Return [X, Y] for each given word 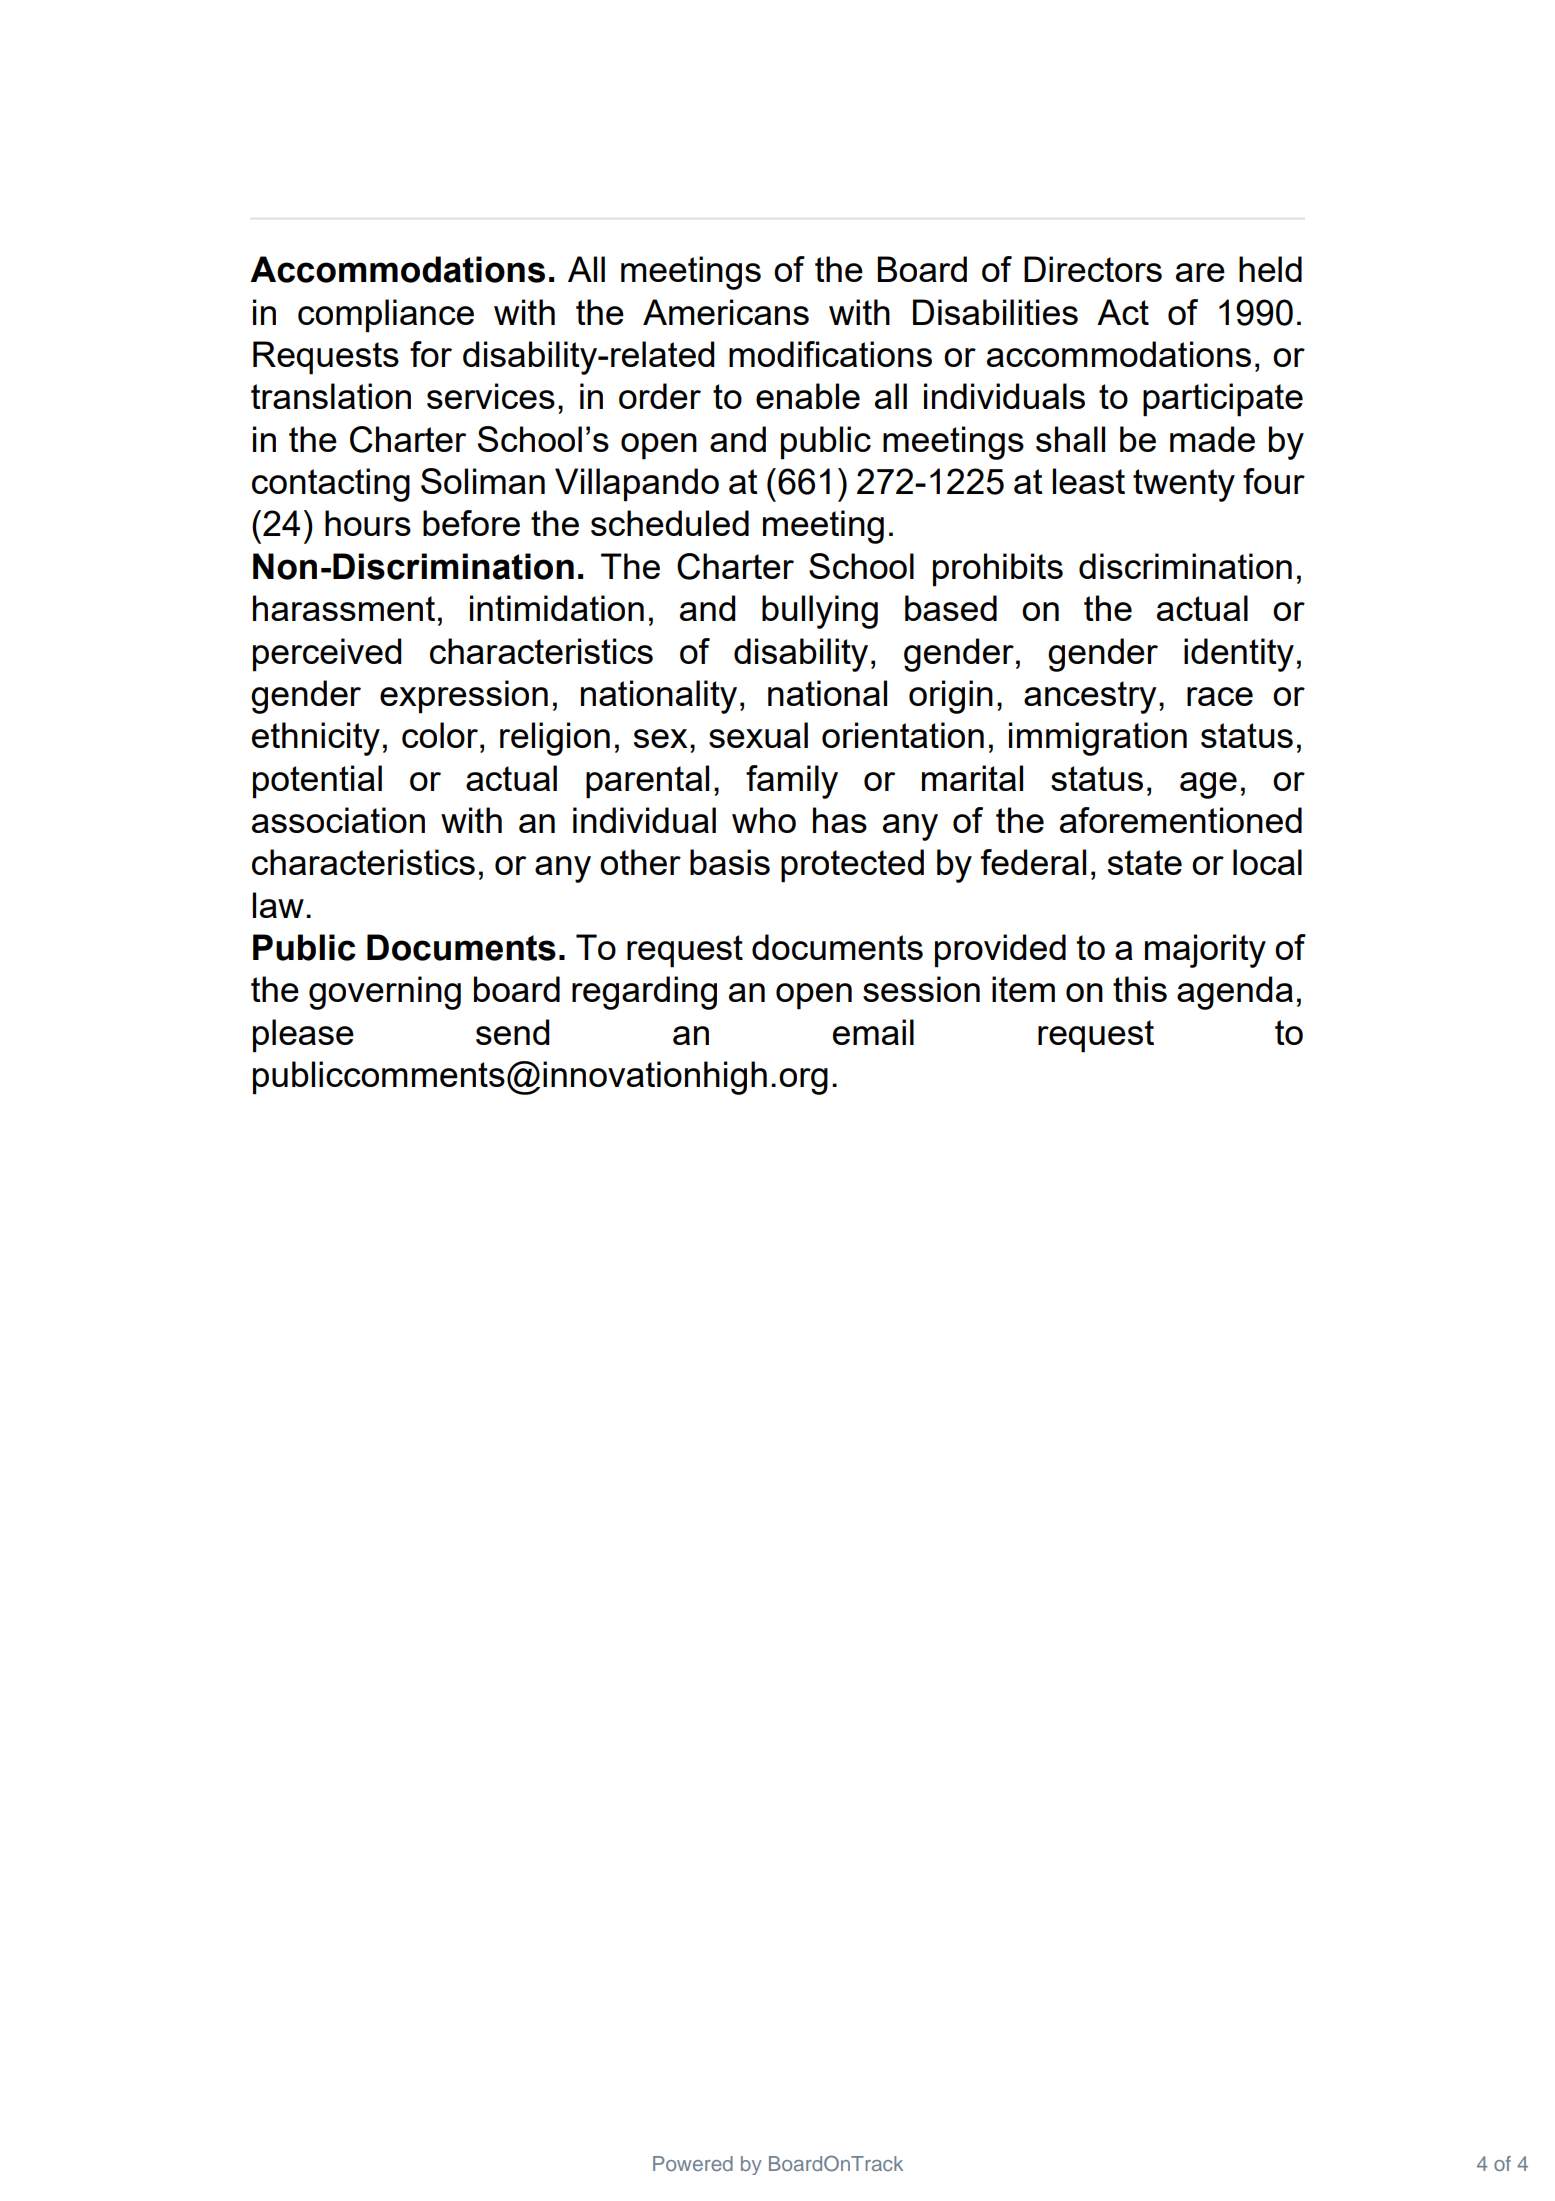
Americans [726, 312]
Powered [693, 2163]
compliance [386, 316]
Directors [1093, 269]
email [873, 1032]
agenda [1235, 993]
